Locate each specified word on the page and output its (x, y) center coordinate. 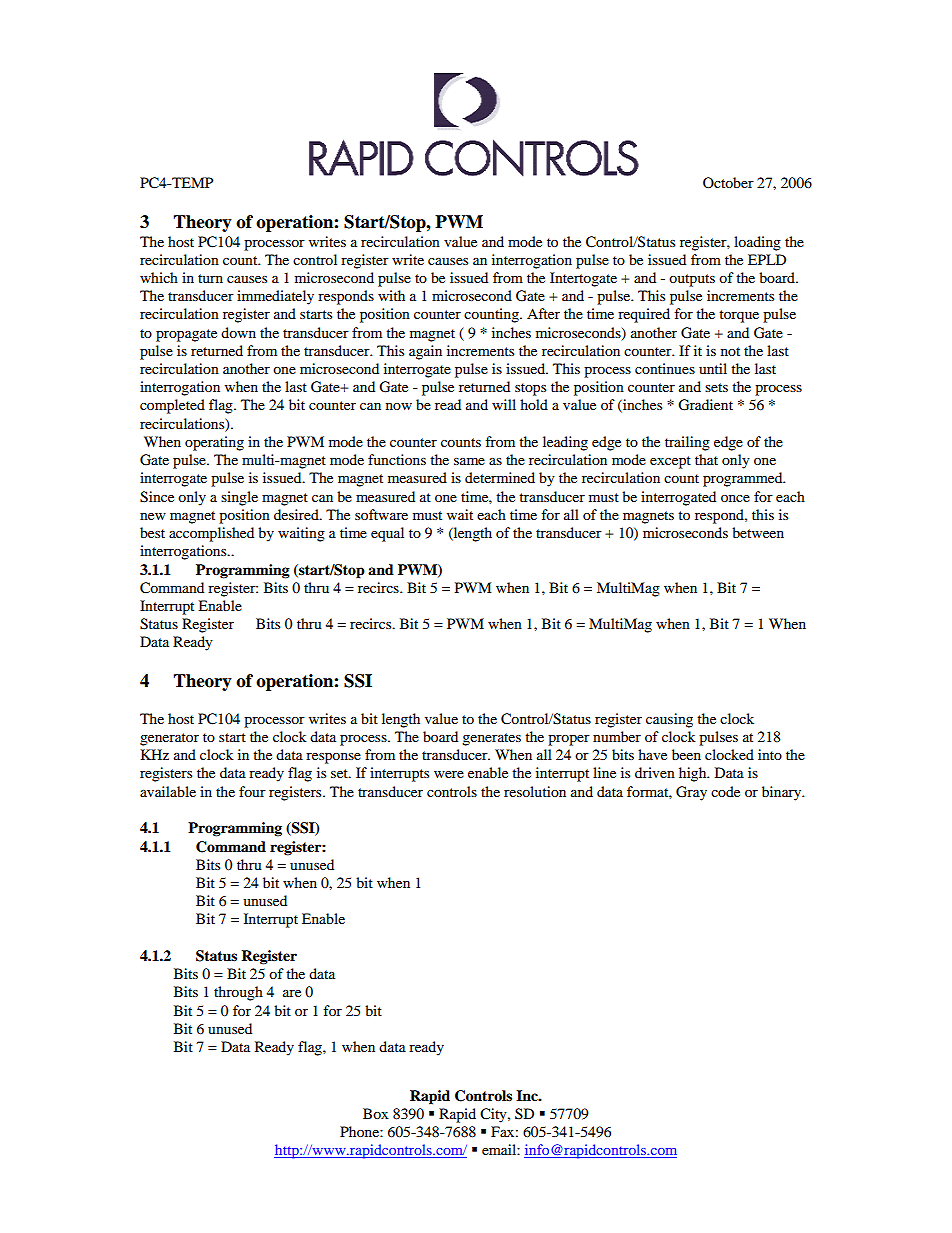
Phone (360, 1131)
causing (669, 720)
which (159, 277)
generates (491, 739)
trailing (687, 443)
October (728, 182)
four (252, 791)
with (391, 295)
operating (214, 443)
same (469, 461)
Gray (691, 793)
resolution (535, 791)
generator (169, 739)
